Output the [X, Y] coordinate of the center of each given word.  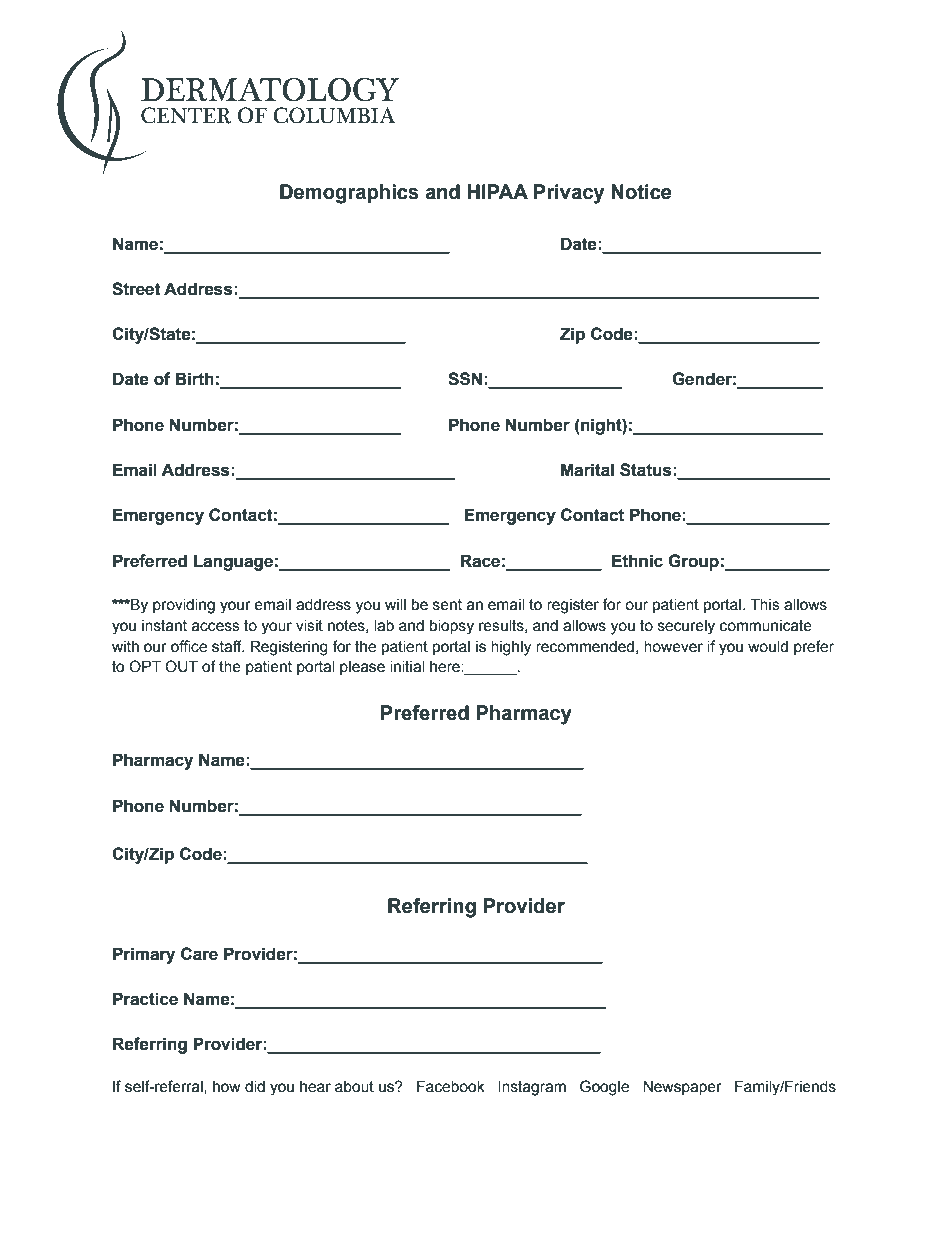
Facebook [451, 1086]
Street [136, 289]
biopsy [452, 627]
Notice [641, 192]
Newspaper [682, 1087]
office [189, 646]
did [255, 1086]
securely [686, 627]
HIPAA [497, 191]
